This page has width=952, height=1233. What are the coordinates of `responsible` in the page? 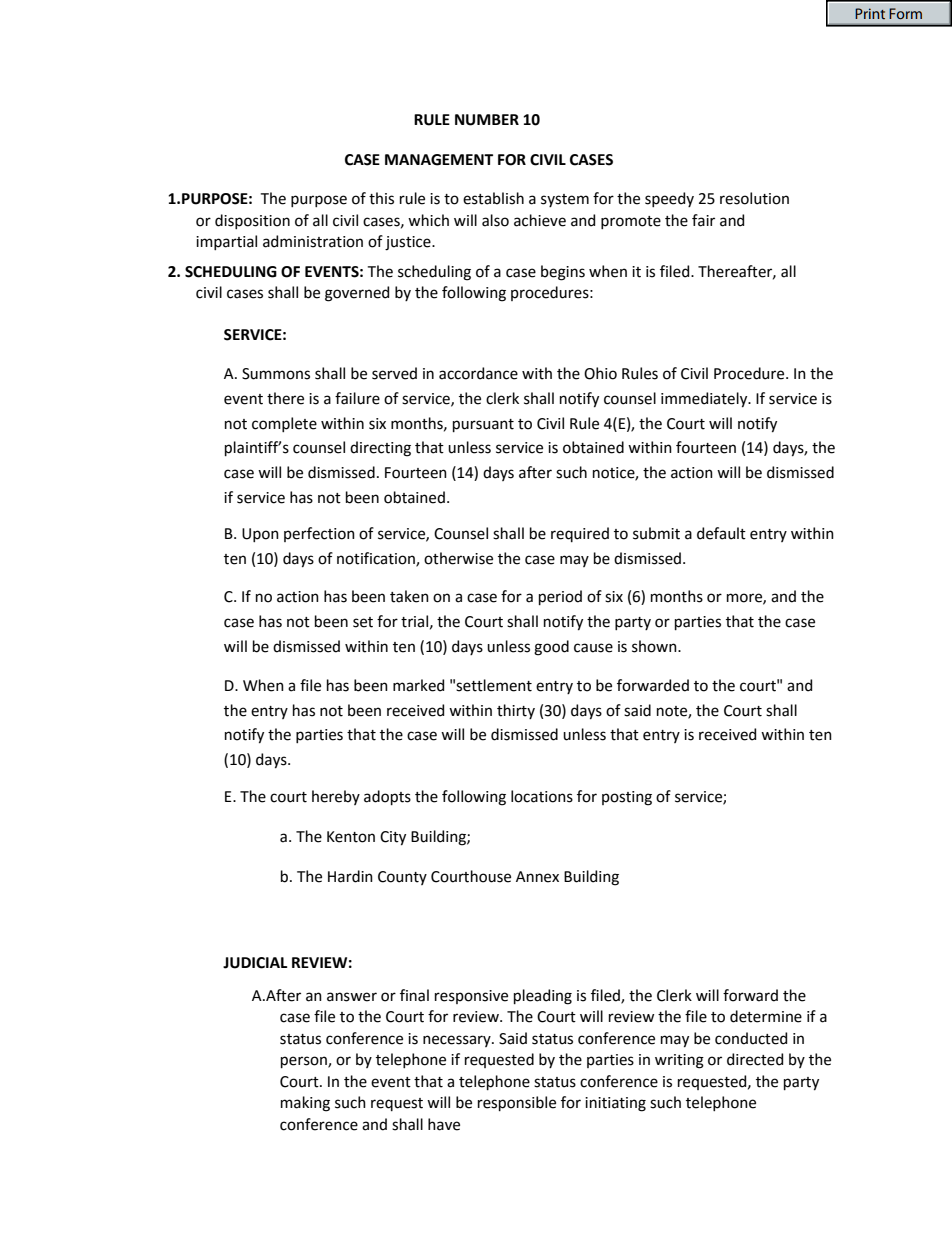 It's located at (517, 1103).
